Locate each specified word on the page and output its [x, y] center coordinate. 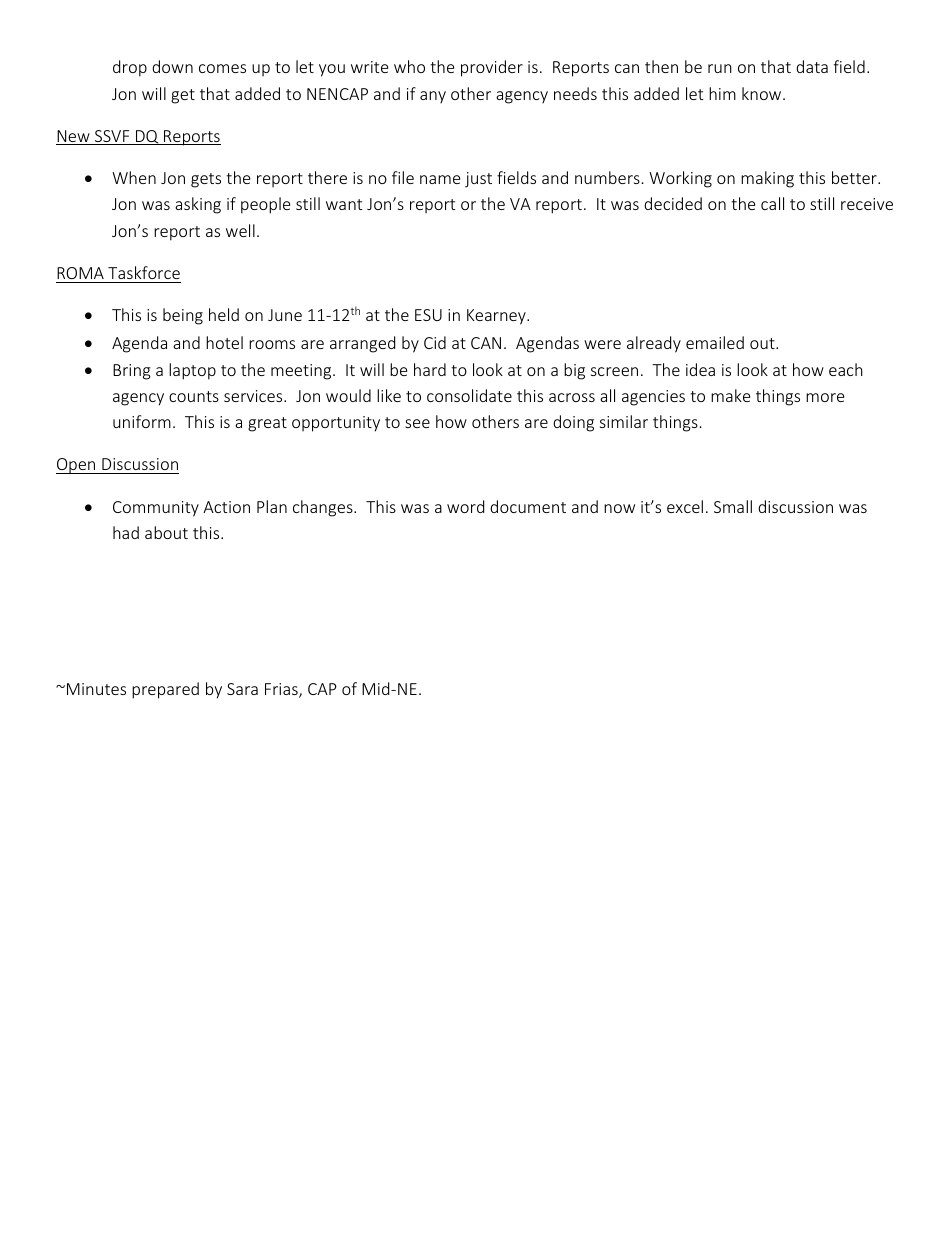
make [730, 395]
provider [492, 68]
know [763, 93]
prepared [165, 690]
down [172, 66]
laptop [192, 371]
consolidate [469, 395]
